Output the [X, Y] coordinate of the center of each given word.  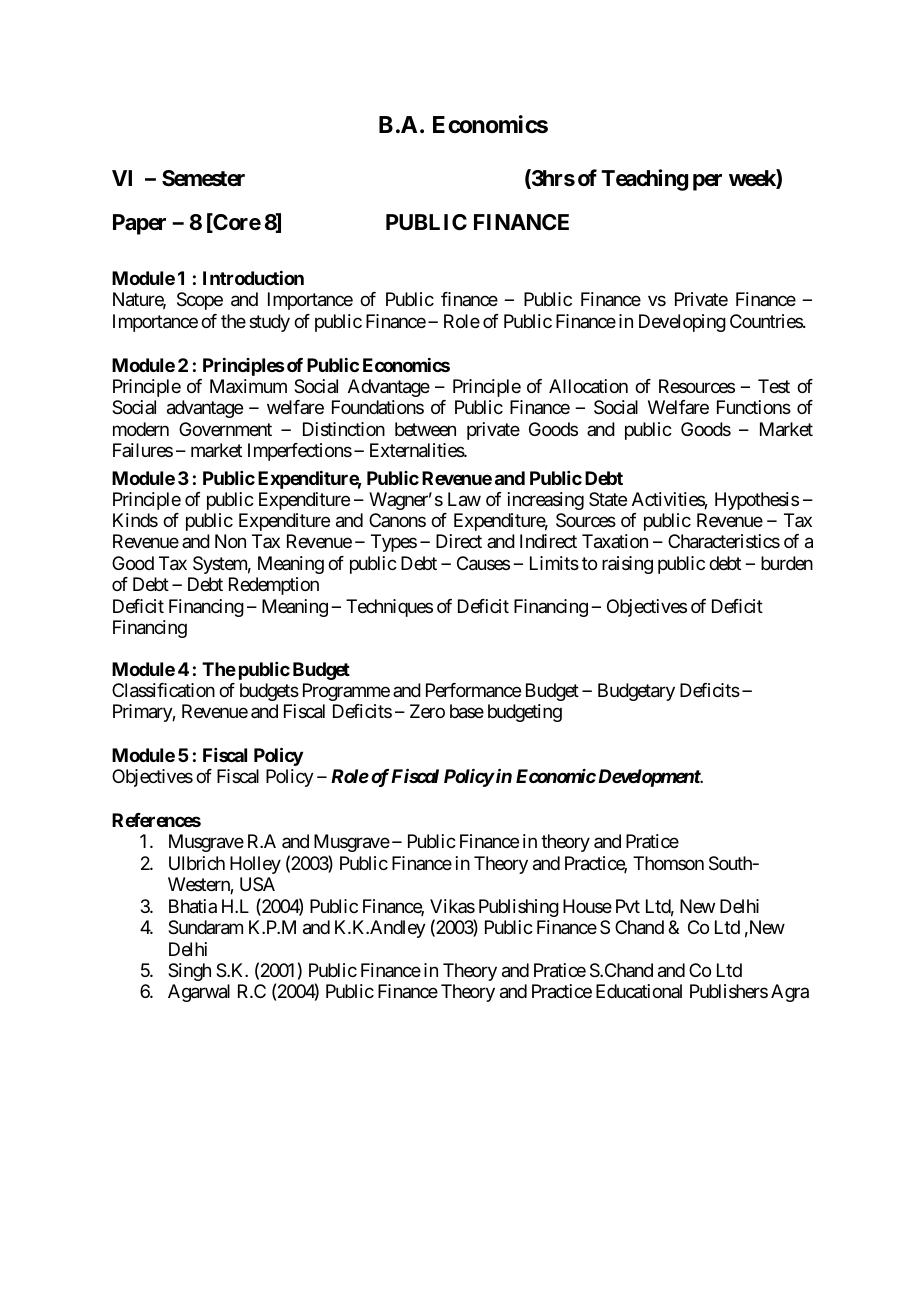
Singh [189, 972]
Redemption [274, 586]
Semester [203, 178]
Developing [682, 323]
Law [464, 499]
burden [787, 563]
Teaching [644, 180]
